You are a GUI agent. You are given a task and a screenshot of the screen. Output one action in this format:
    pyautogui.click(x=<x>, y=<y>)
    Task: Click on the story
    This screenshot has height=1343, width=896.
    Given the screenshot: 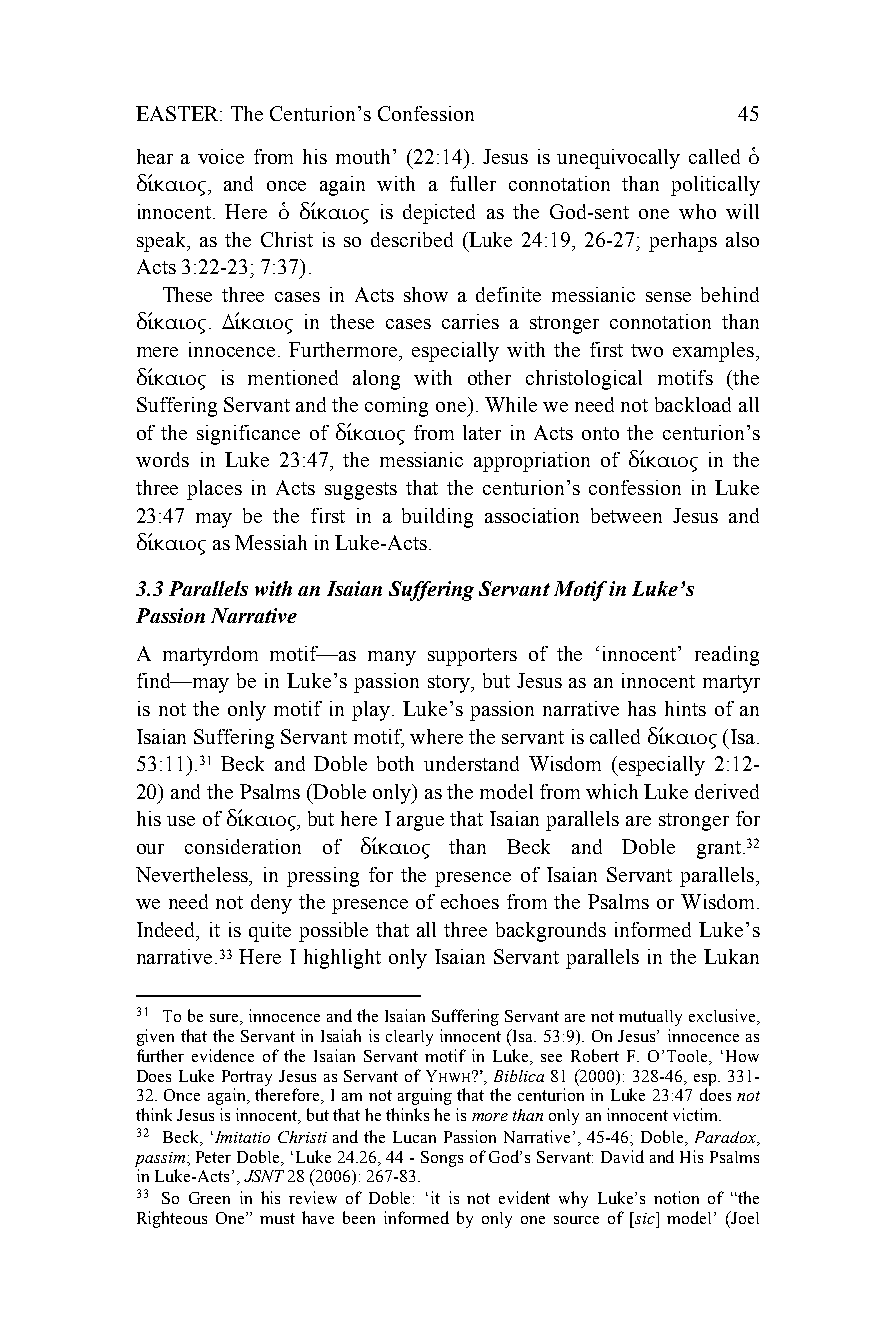 What is the action you would take?
    pyautogui.click(x=450, y=684)
